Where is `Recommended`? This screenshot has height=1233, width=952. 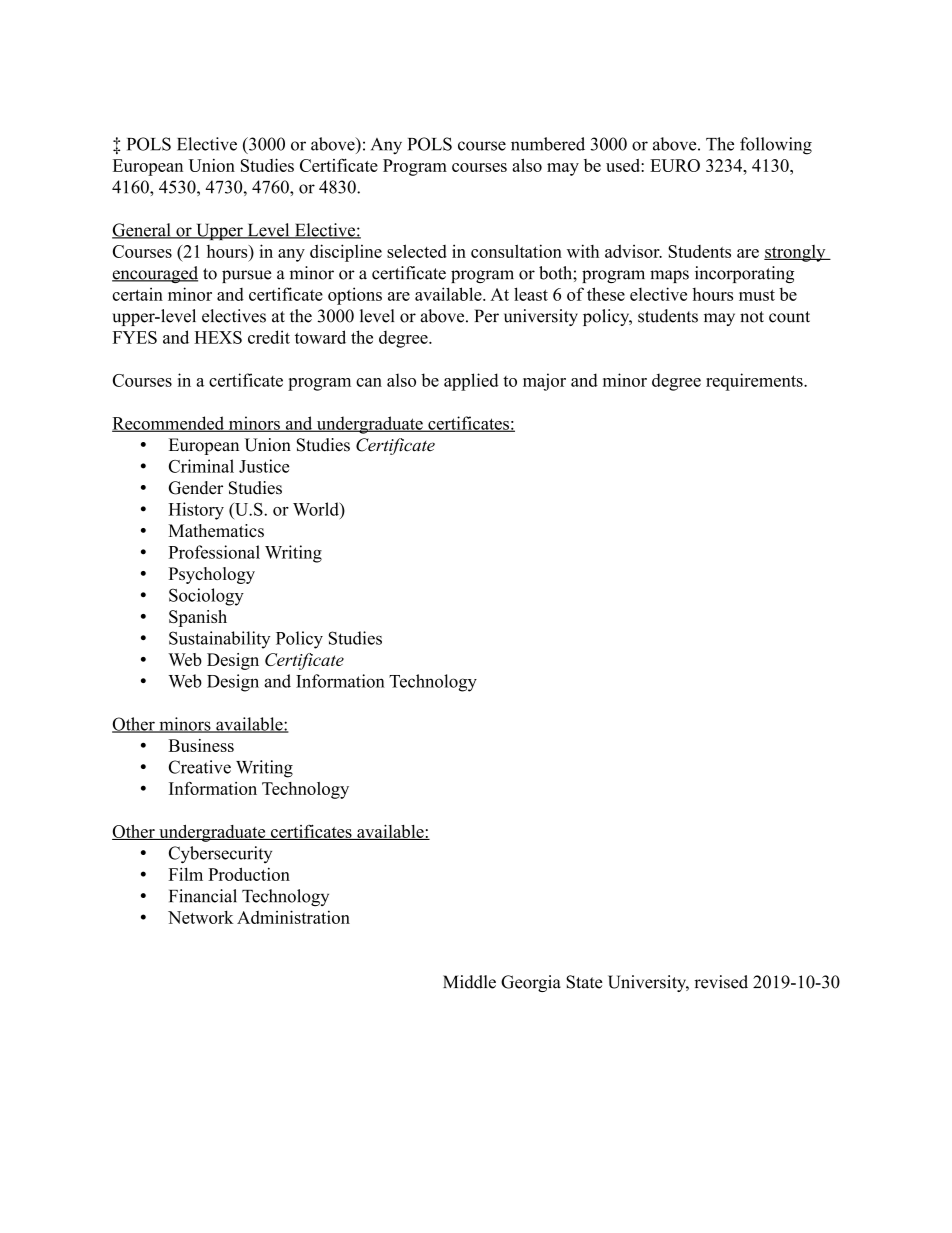 Recommended is located at coordinates (169, 424).
